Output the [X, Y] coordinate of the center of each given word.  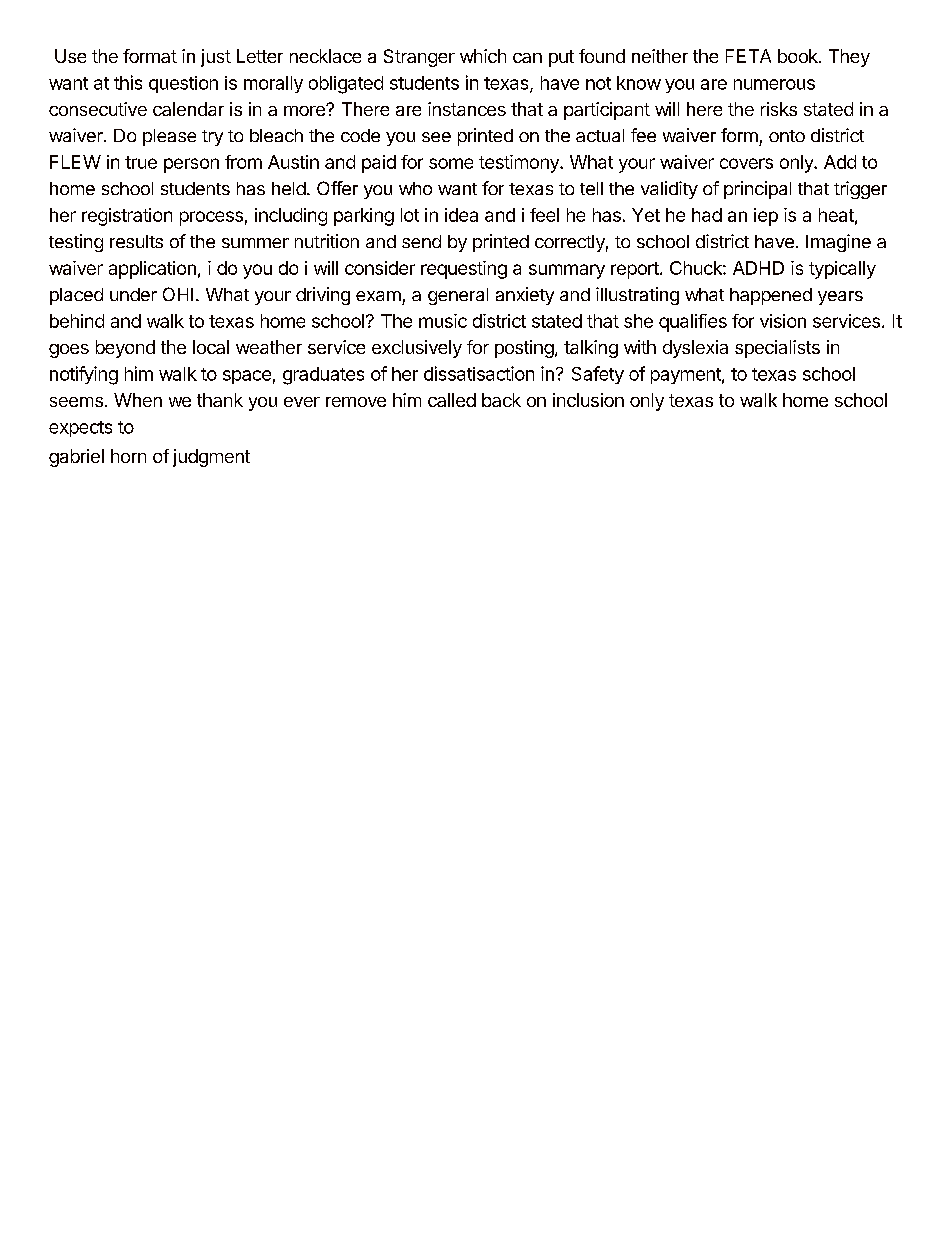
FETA [748, 56]
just [216, 58]
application [152, 270]
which [483, 56]
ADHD [758, 268]
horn [128, 456]
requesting [464, 270]
